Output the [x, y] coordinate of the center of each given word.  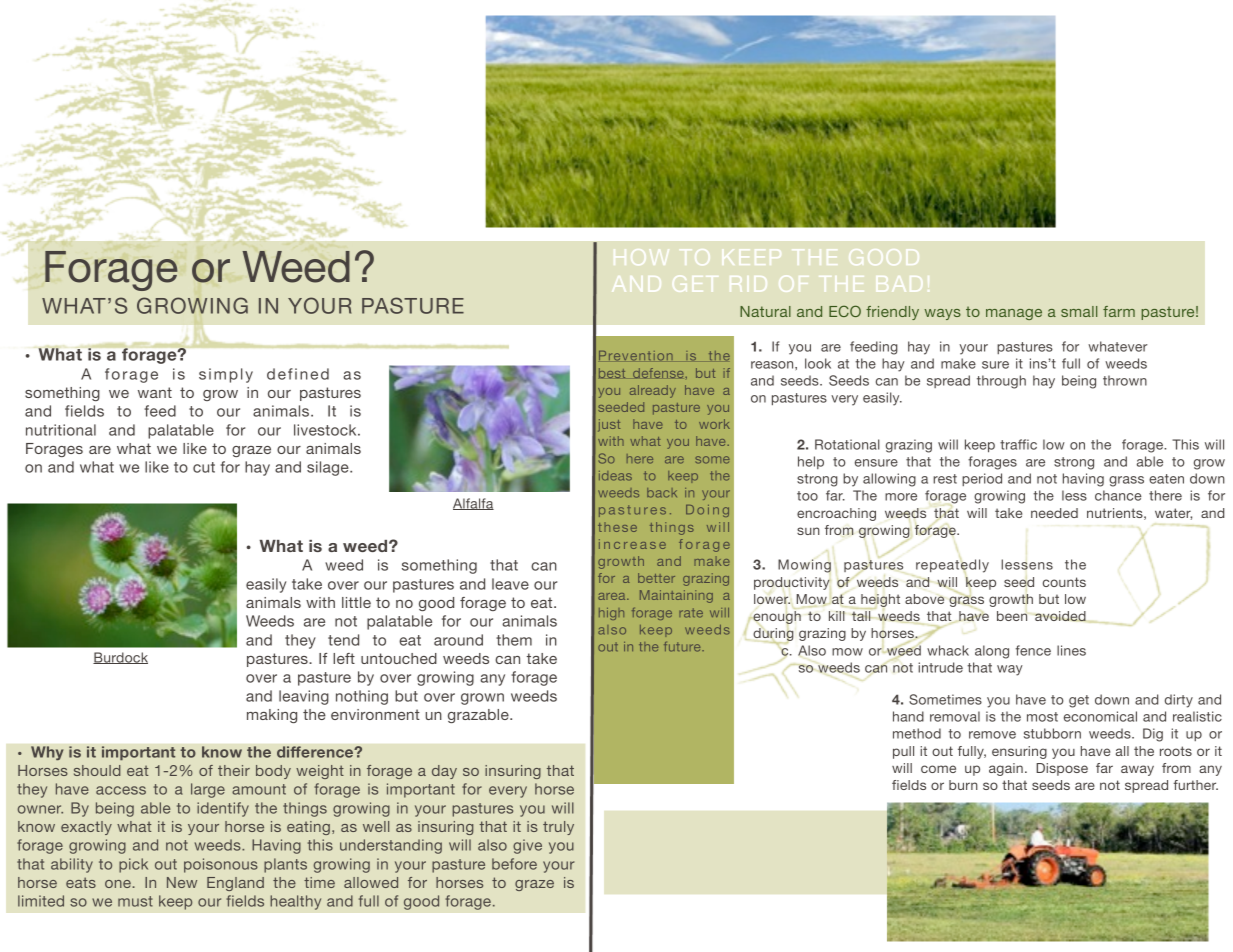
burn [963, 785]
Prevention [636, 356]
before [514, 864]
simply [226, 375]
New [182, 882]
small [1079, 311]
